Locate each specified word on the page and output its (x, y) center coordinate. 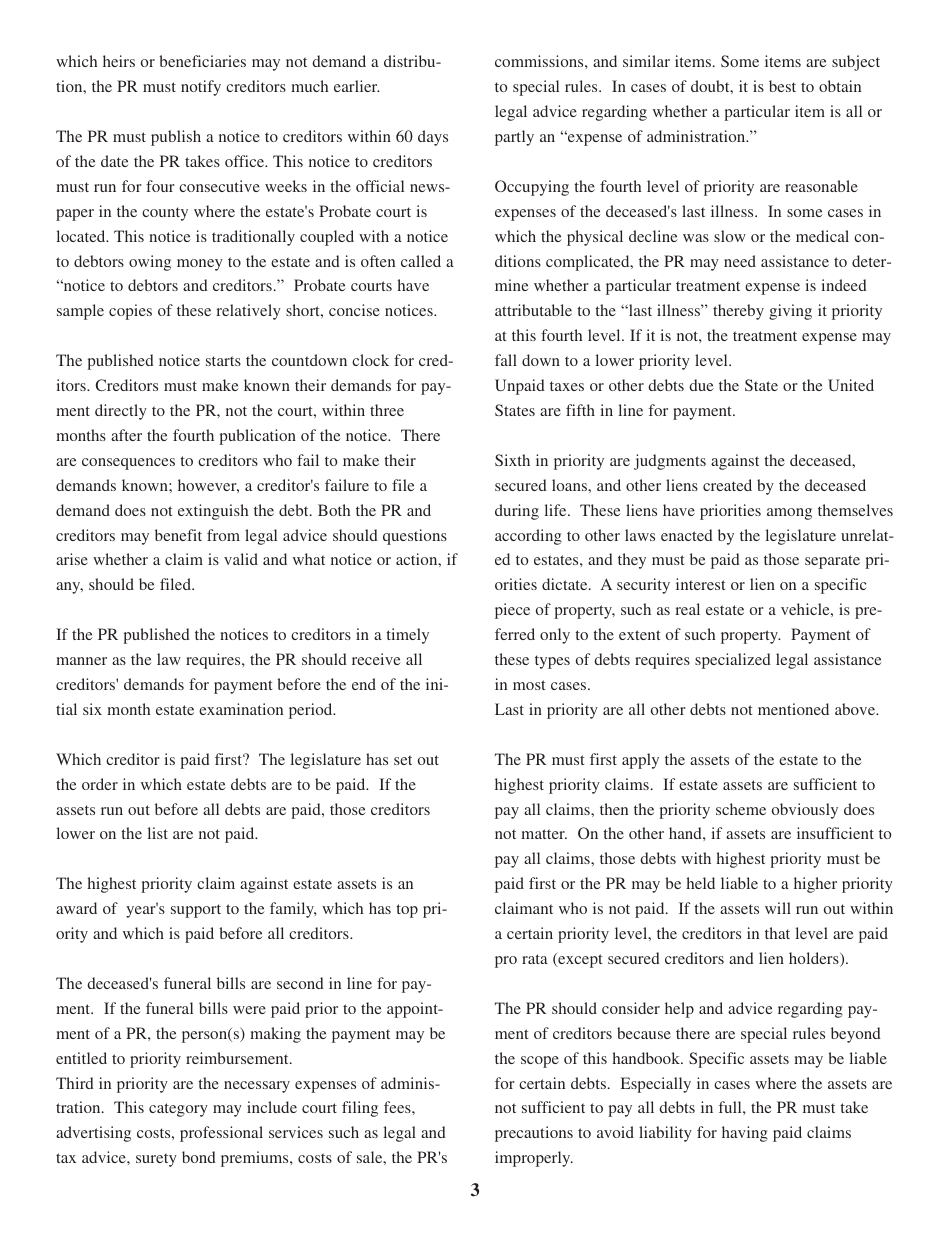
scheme (741, 809)
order (100, 784)
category (178, 1110)
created (727, 485)
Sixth (512, 460)
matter (544, 834)
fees (398, 1107)
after (126, 435)
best (782, 86)
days (433, 138)
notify (201, 88)
